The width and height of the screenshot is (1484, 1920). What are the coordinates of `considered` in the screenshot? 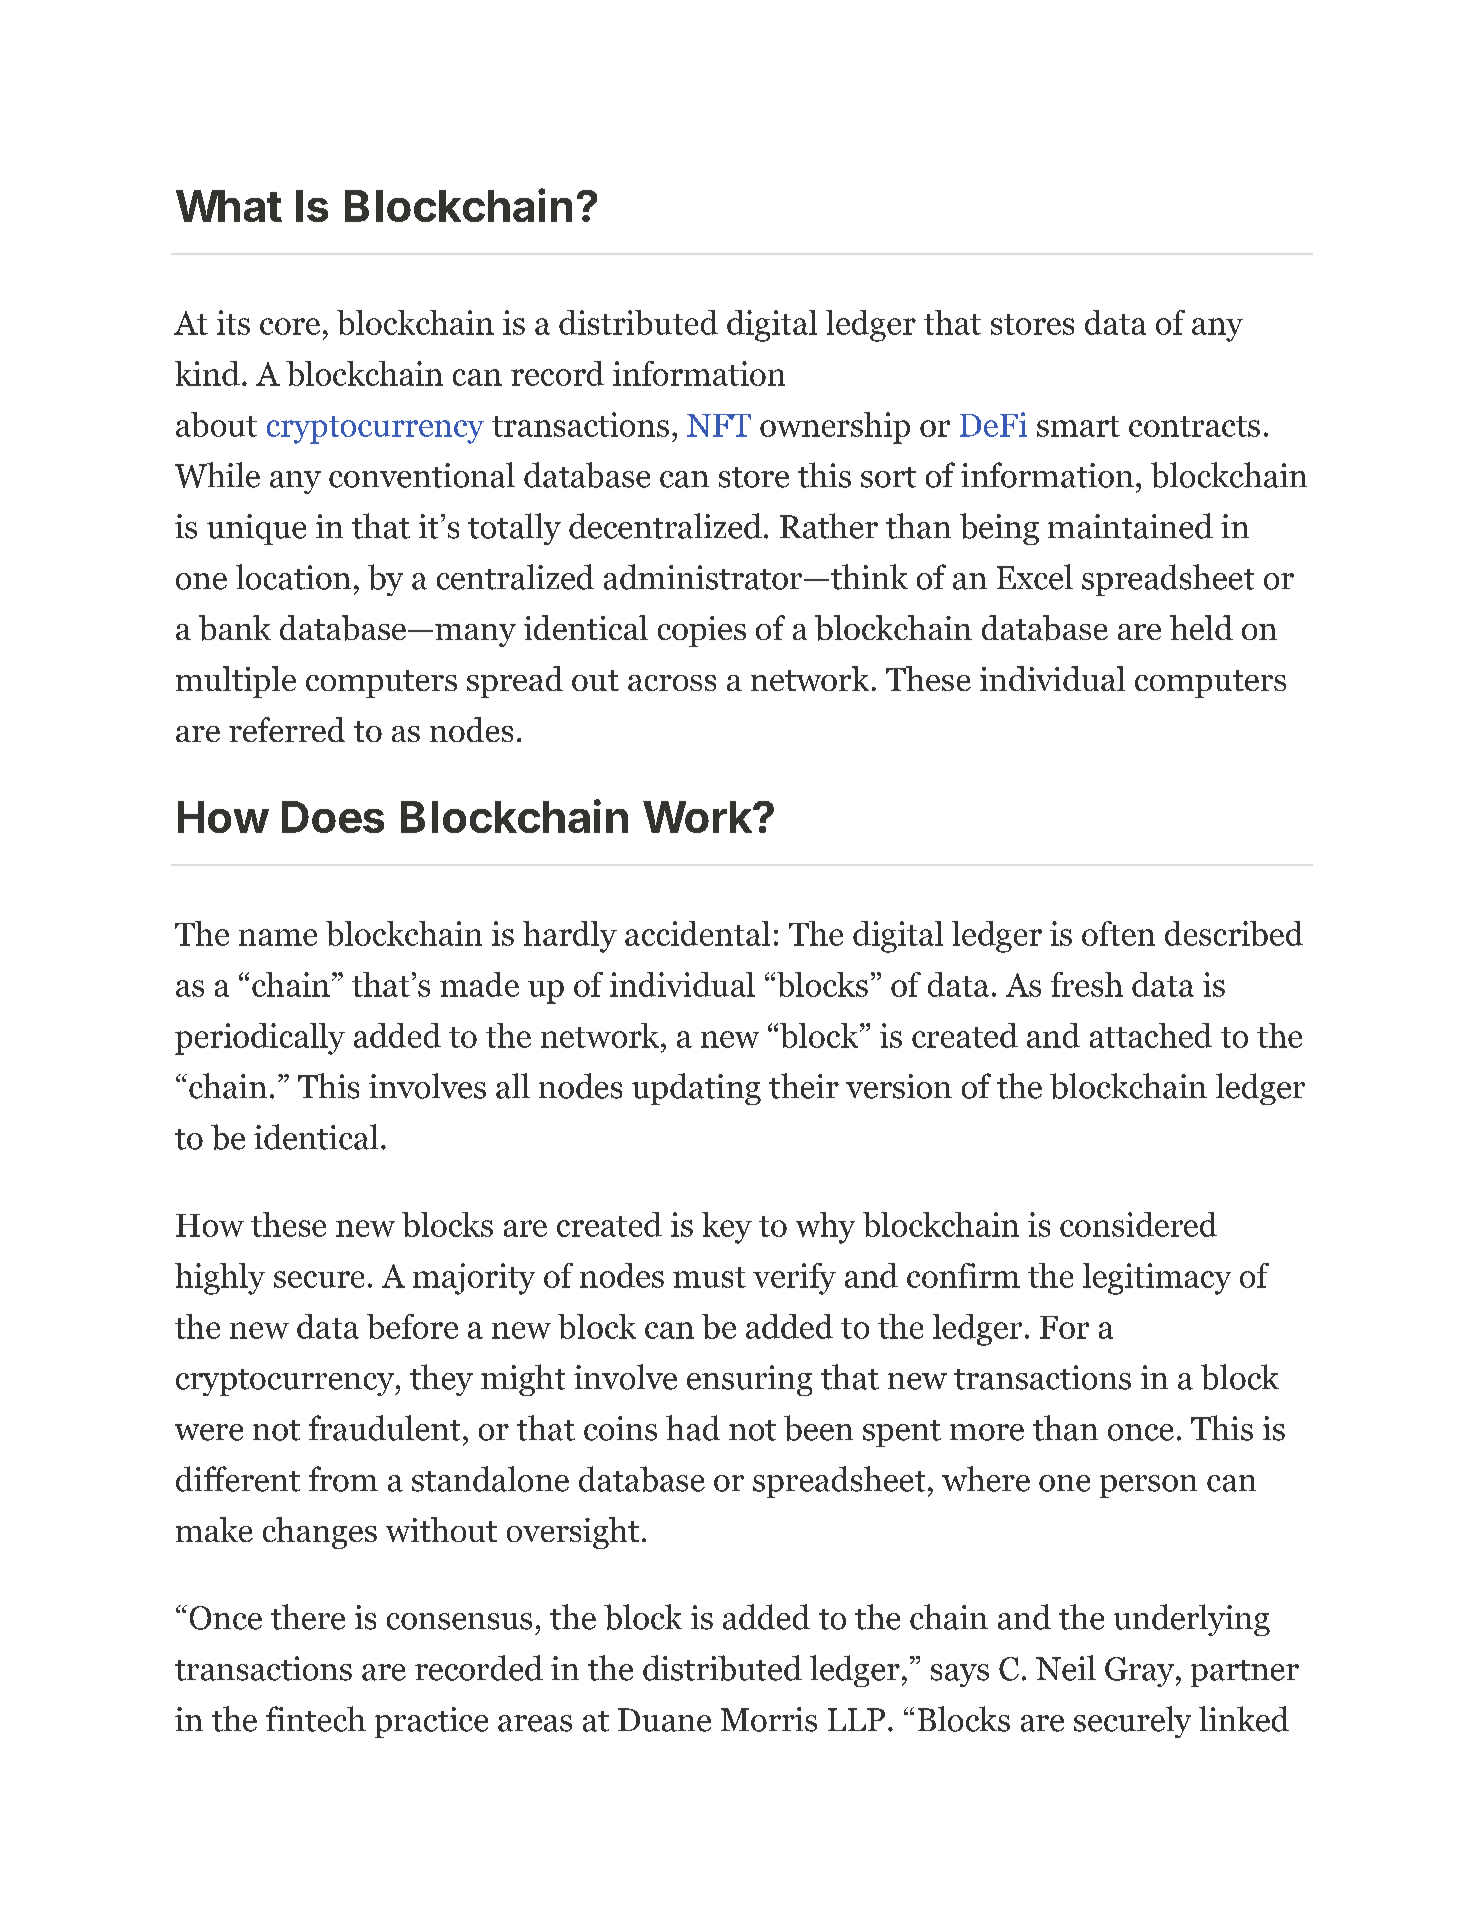 It's located at (1138, 1224).
